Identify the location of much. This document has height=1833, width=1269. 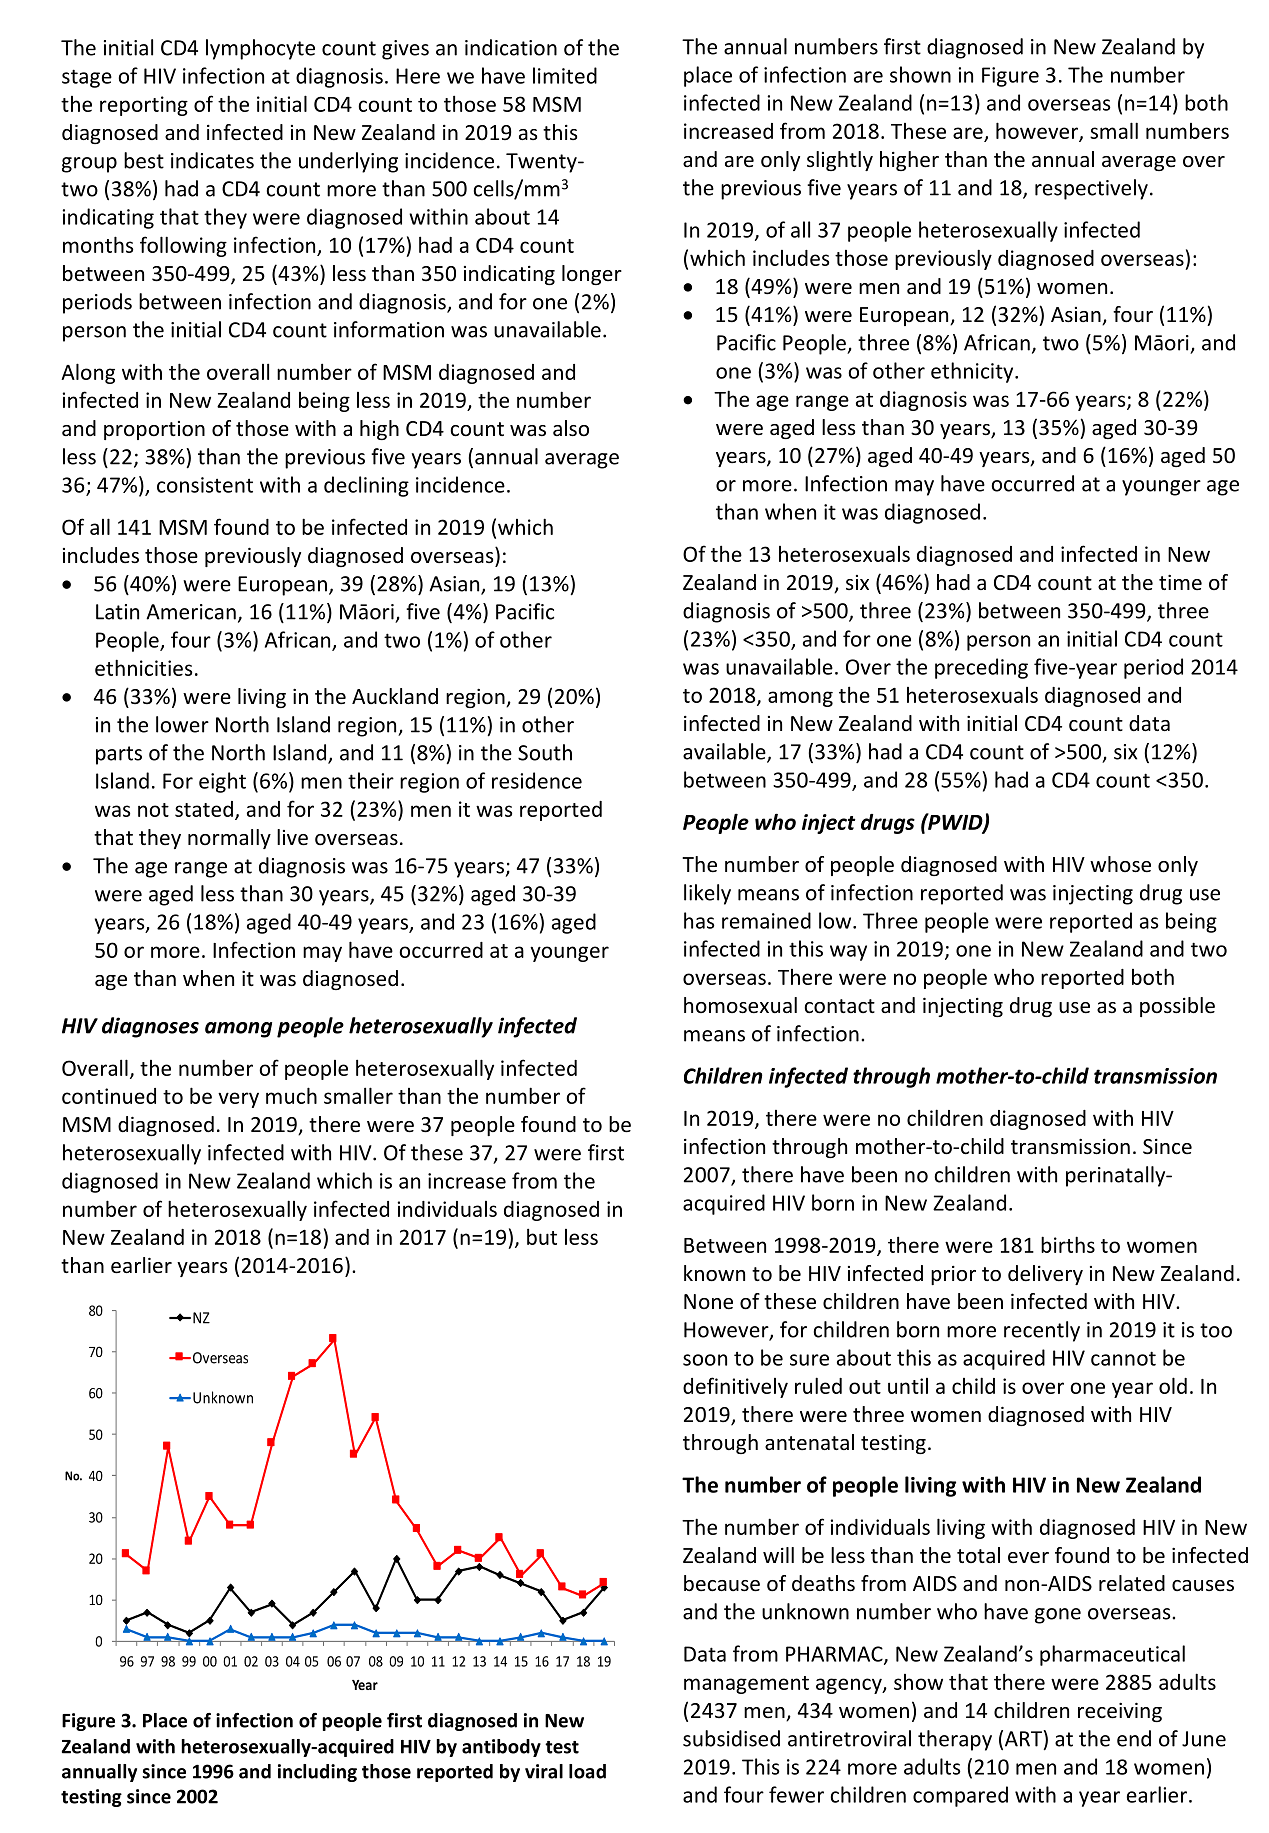
(291, 1095).
